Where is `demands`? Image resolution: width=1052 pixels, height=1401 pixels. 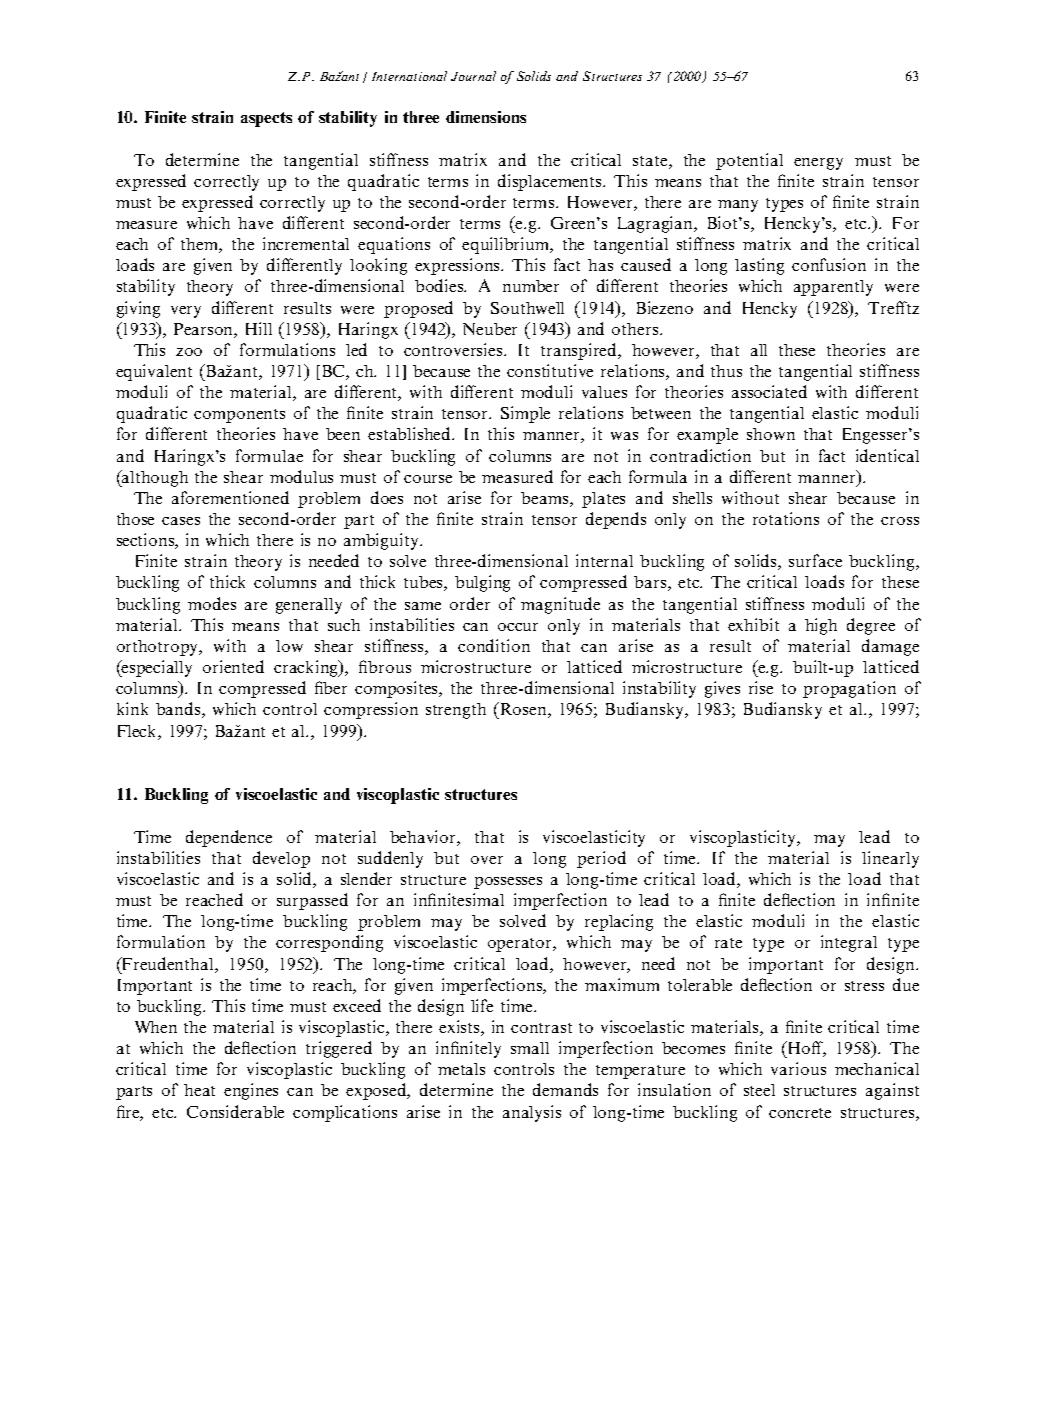
demands is located at coordinates (565, 1089).
